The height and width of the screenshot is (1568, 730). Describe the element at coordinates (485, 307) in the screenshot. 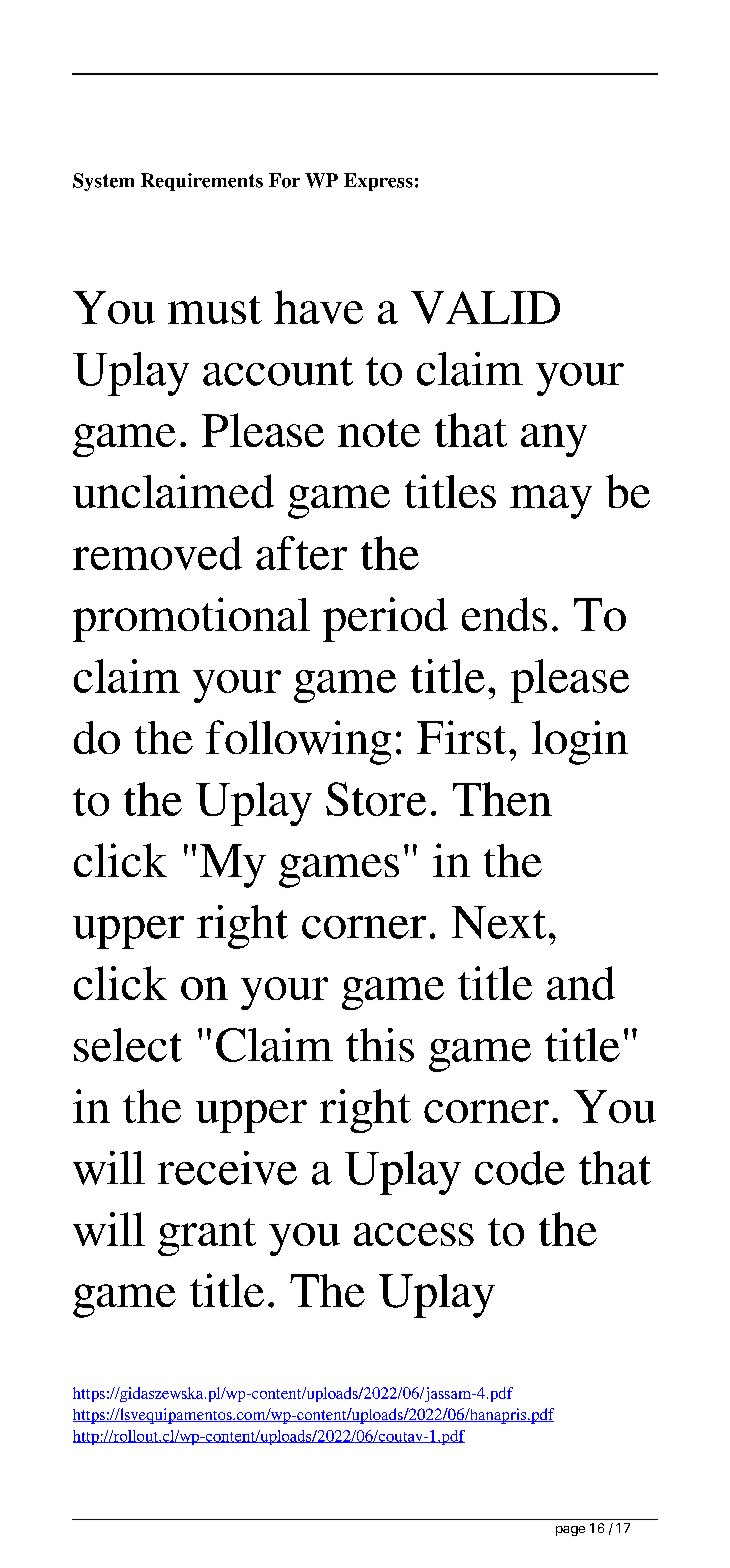

I see `VALID` at that location.
